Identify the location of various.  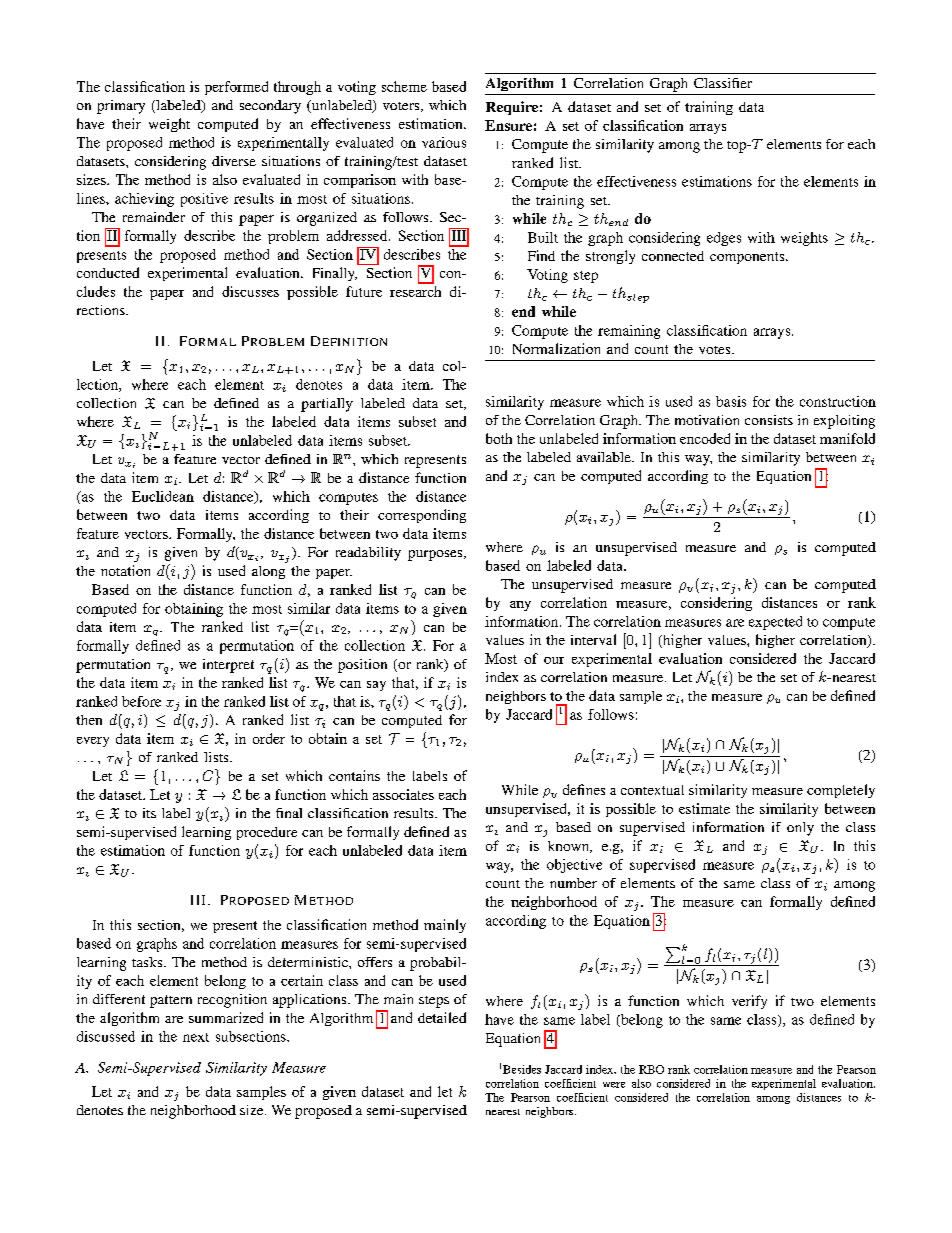
(444, 142).
